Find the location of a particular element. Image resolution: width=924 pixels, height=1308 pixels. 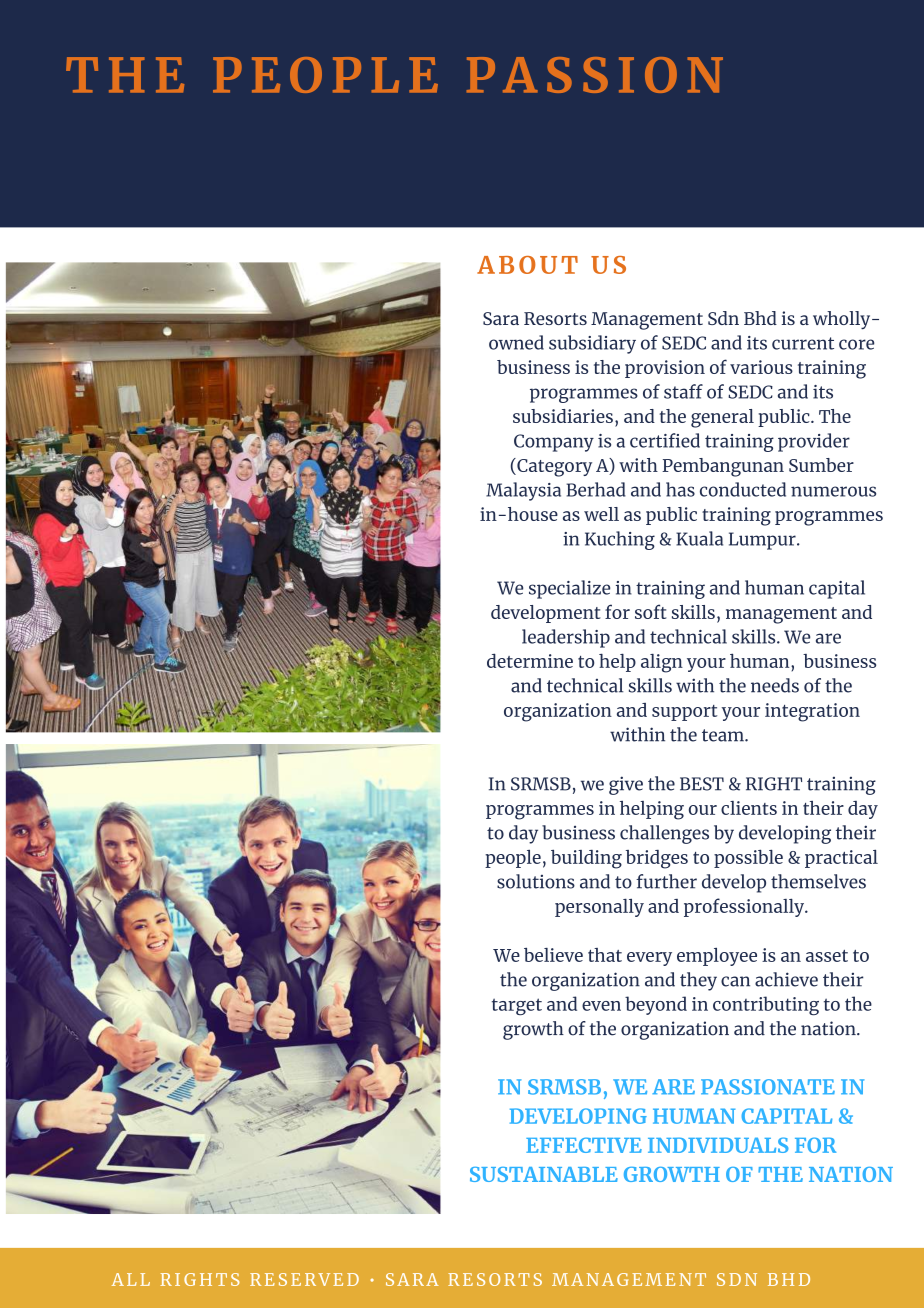

leadership is located at coordinates (566, 638).
